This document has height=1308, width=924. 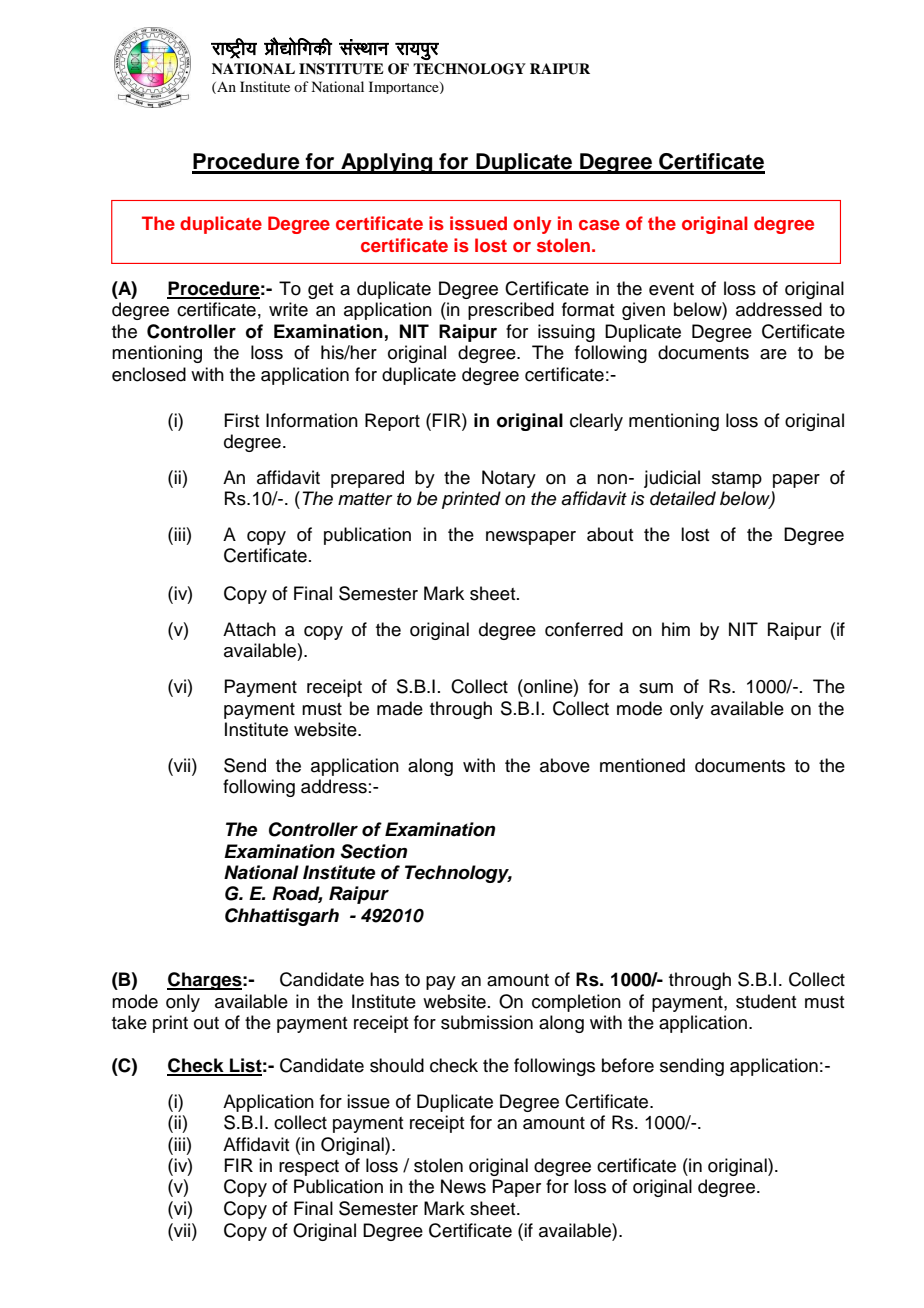 What do you see at coordinates (387, 163) in the document?
I see `Applying` at bounding box center [387, 163].
